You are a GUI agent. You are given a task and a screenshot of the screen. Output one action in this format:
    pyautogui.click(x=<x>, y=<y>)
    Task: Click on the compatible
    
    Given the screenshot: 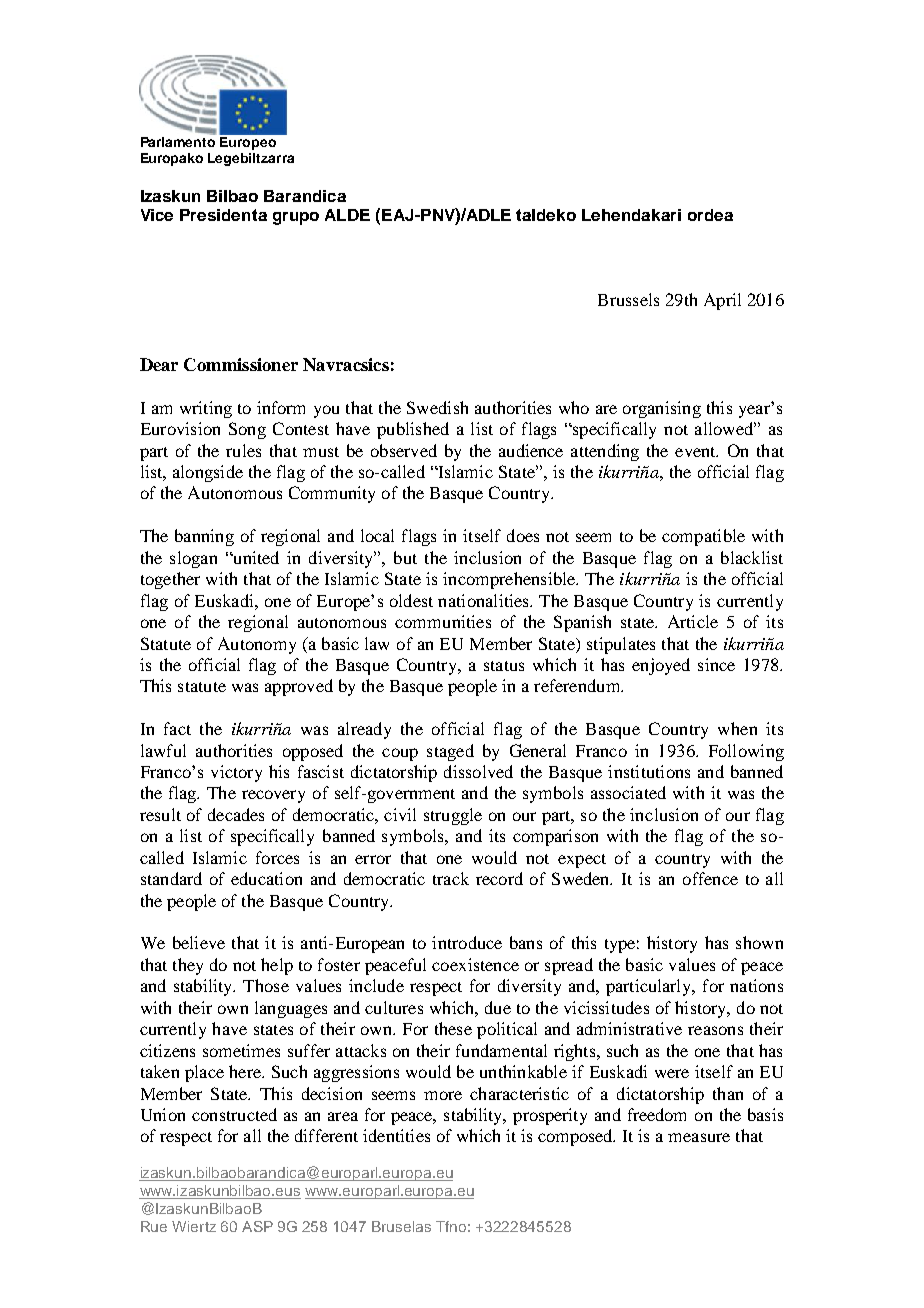 What is the action you would take?
    pyautogui.click(x=703, y=537)
